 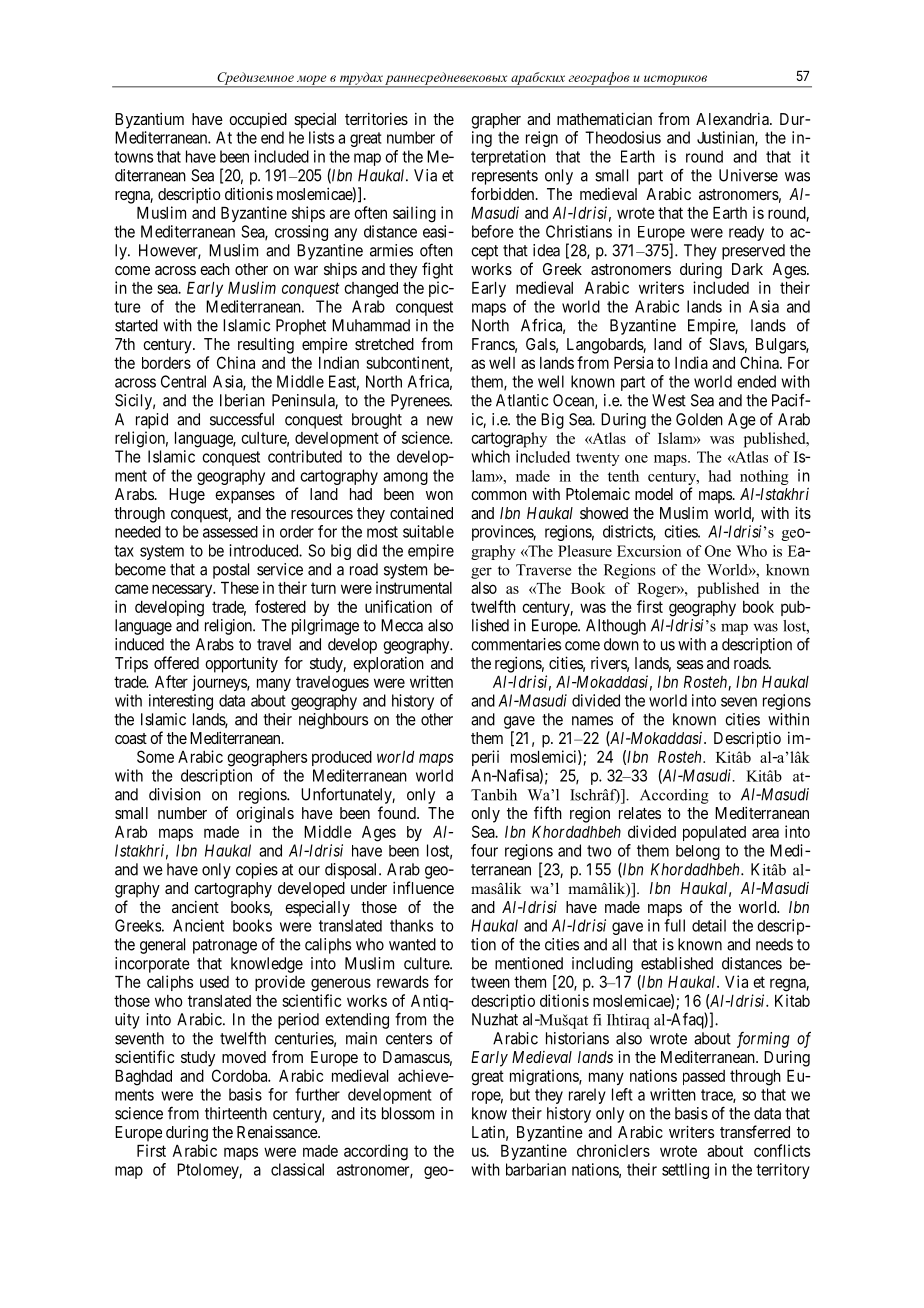 What do you see at coordinates (402, 625) in the document?
I see `Mecca` at bounding box center [402, 625].
